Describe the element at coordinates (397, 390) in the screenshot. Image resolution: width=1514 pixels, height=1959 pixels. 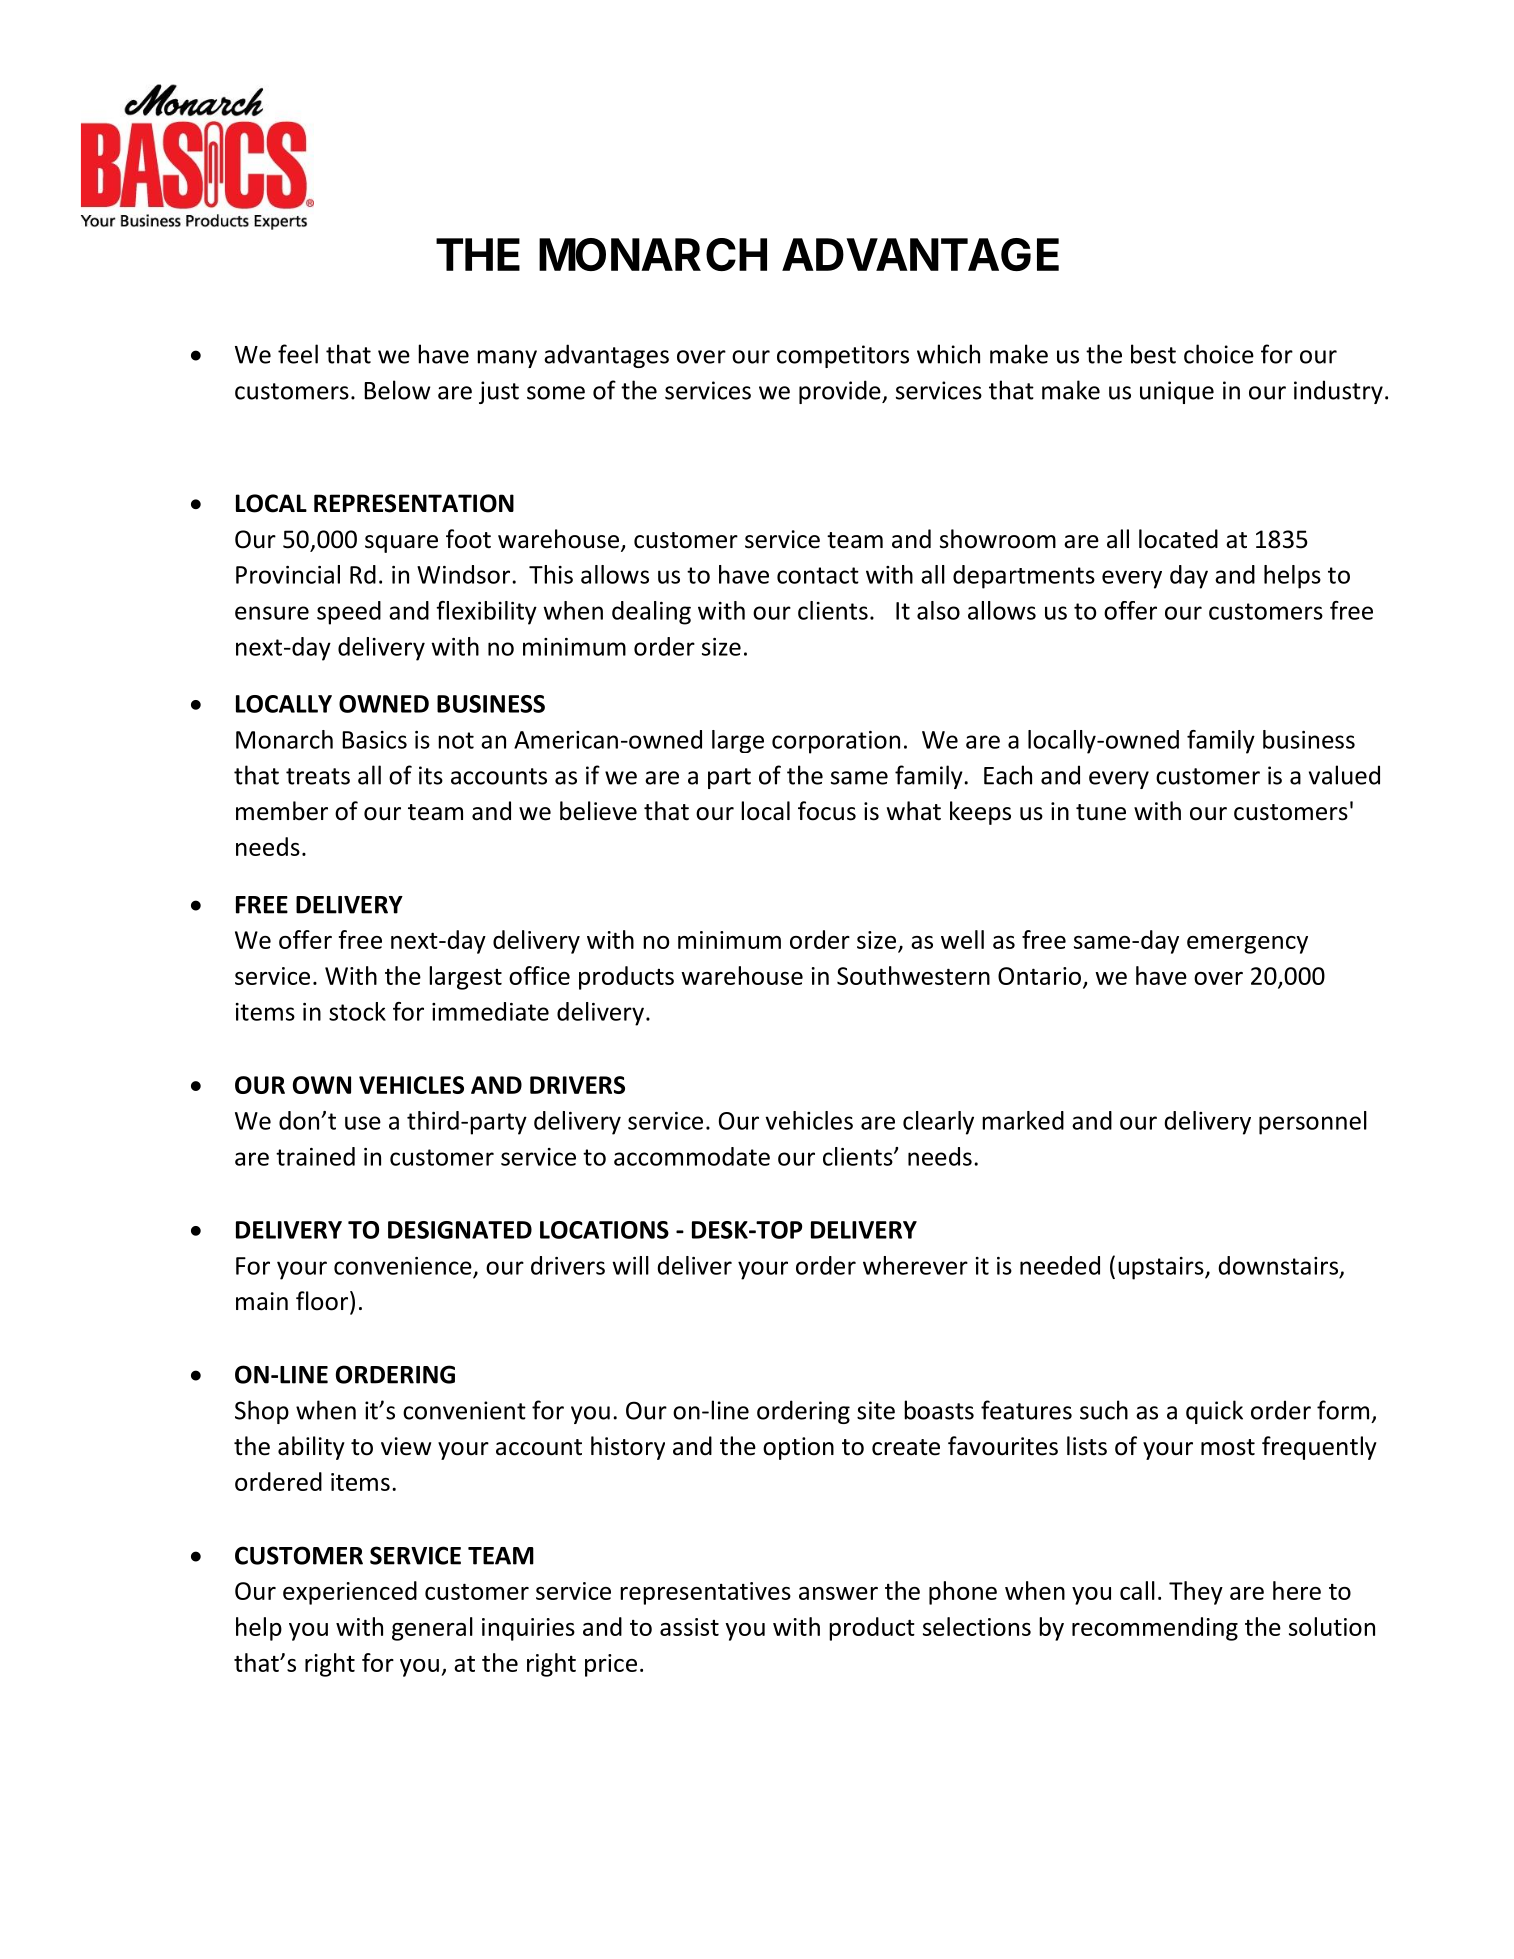
I see `Below` at that location.
